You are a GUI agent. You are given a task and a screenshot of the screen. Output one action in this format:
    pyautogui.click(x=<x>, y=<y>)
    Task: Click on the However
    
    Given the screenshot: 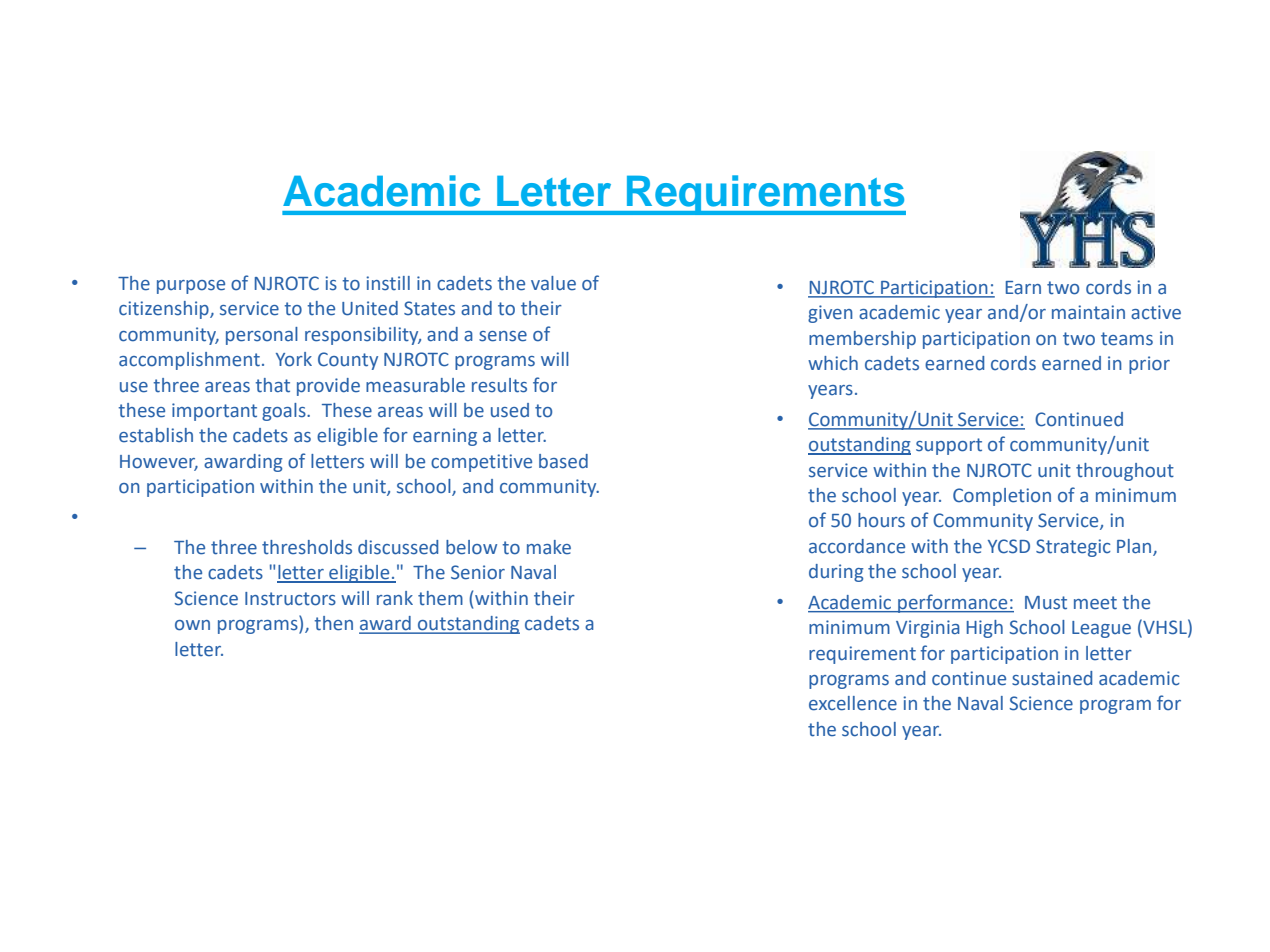 What is the action you would take?
    pyautogui.click(x=159, y=462)
